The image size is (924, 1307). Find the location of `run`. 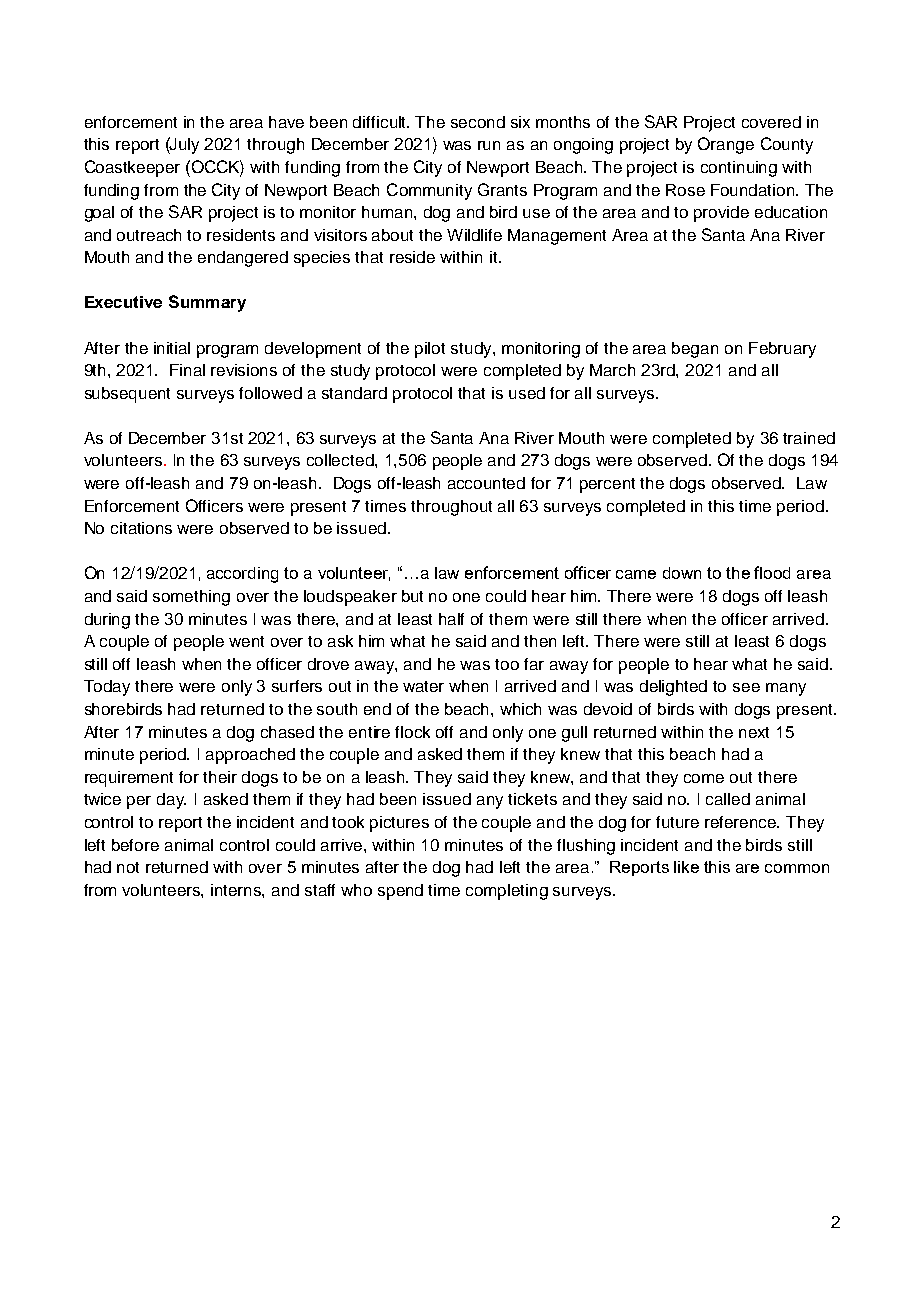

run is located at coordinates (489, 145).
